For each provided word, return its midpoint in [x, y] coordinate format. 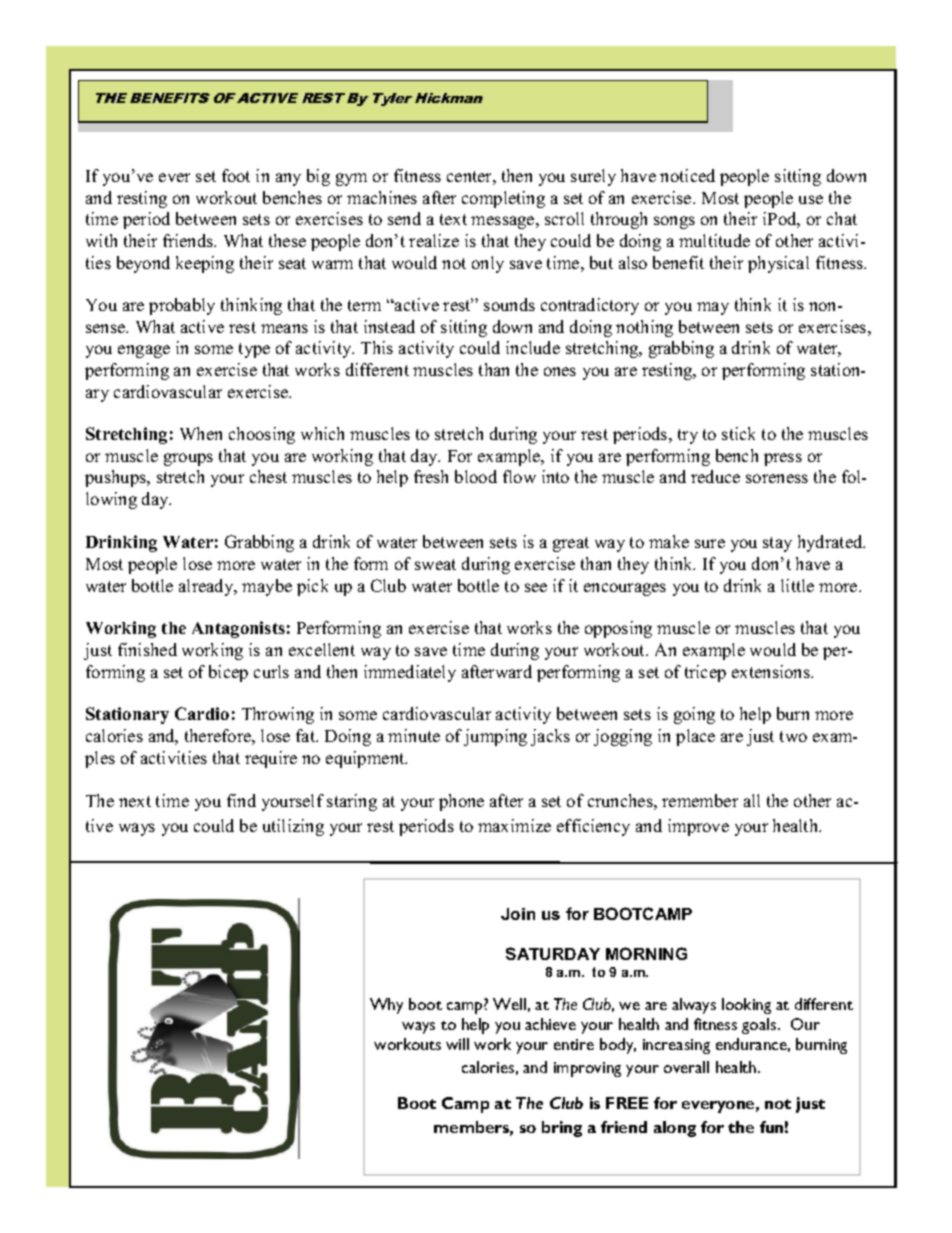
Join [518, 914]
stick [738, 433]
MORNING [646, 953]
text [453, 219]
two [793, 736]
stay [777, 544]
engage [144, 351]
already [207, 587]
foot [236, 175]
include [533, 347]
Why [386, 1006]
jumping [495, 737]
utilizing [293, 827]
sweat [435, 564]
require [271, 759]
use [811, 199]
